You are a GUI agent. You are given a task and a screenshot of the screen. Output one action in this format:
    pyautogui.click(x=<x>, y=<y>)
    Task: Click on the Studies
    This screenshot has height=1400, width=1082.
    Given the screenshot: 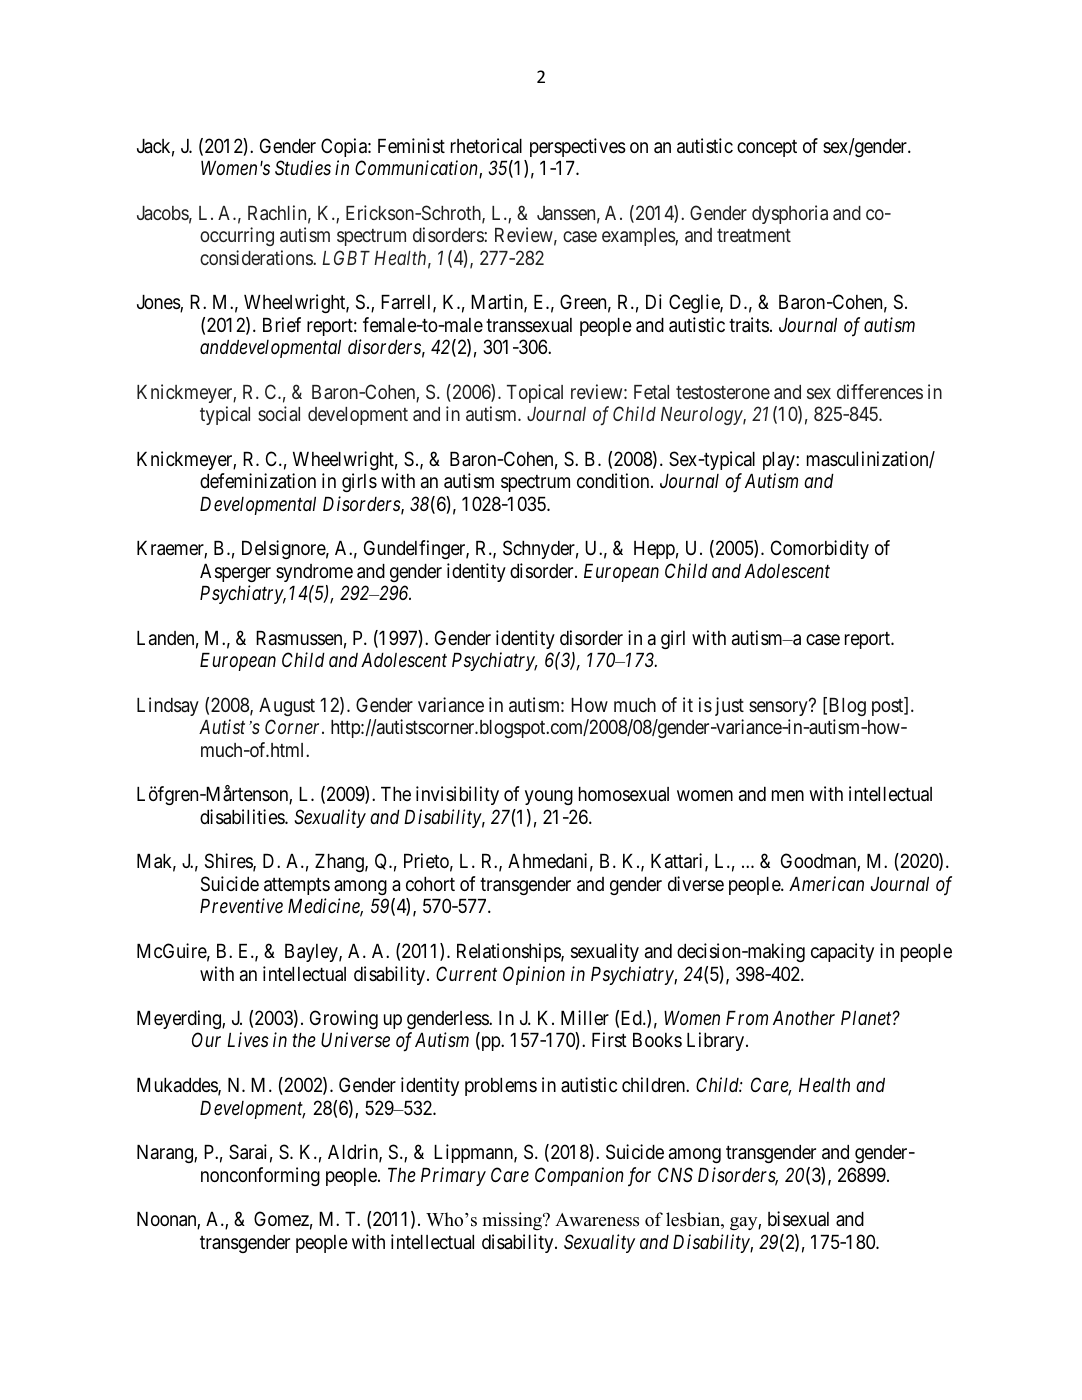 What is the action you would take?
    pyautogui.click(x=303, y=168)
